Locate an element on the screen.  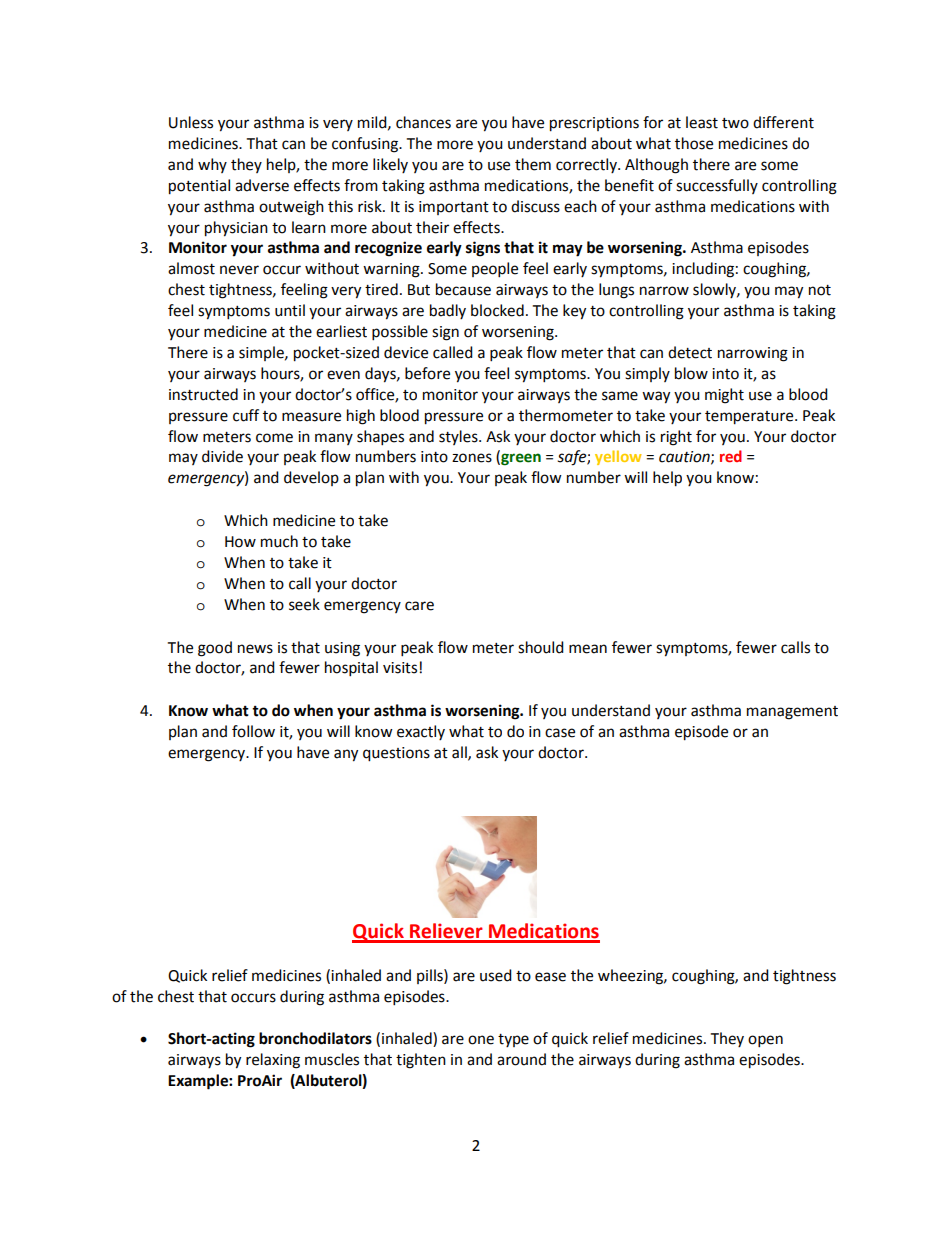
before is located at coordinates (427, 373).
